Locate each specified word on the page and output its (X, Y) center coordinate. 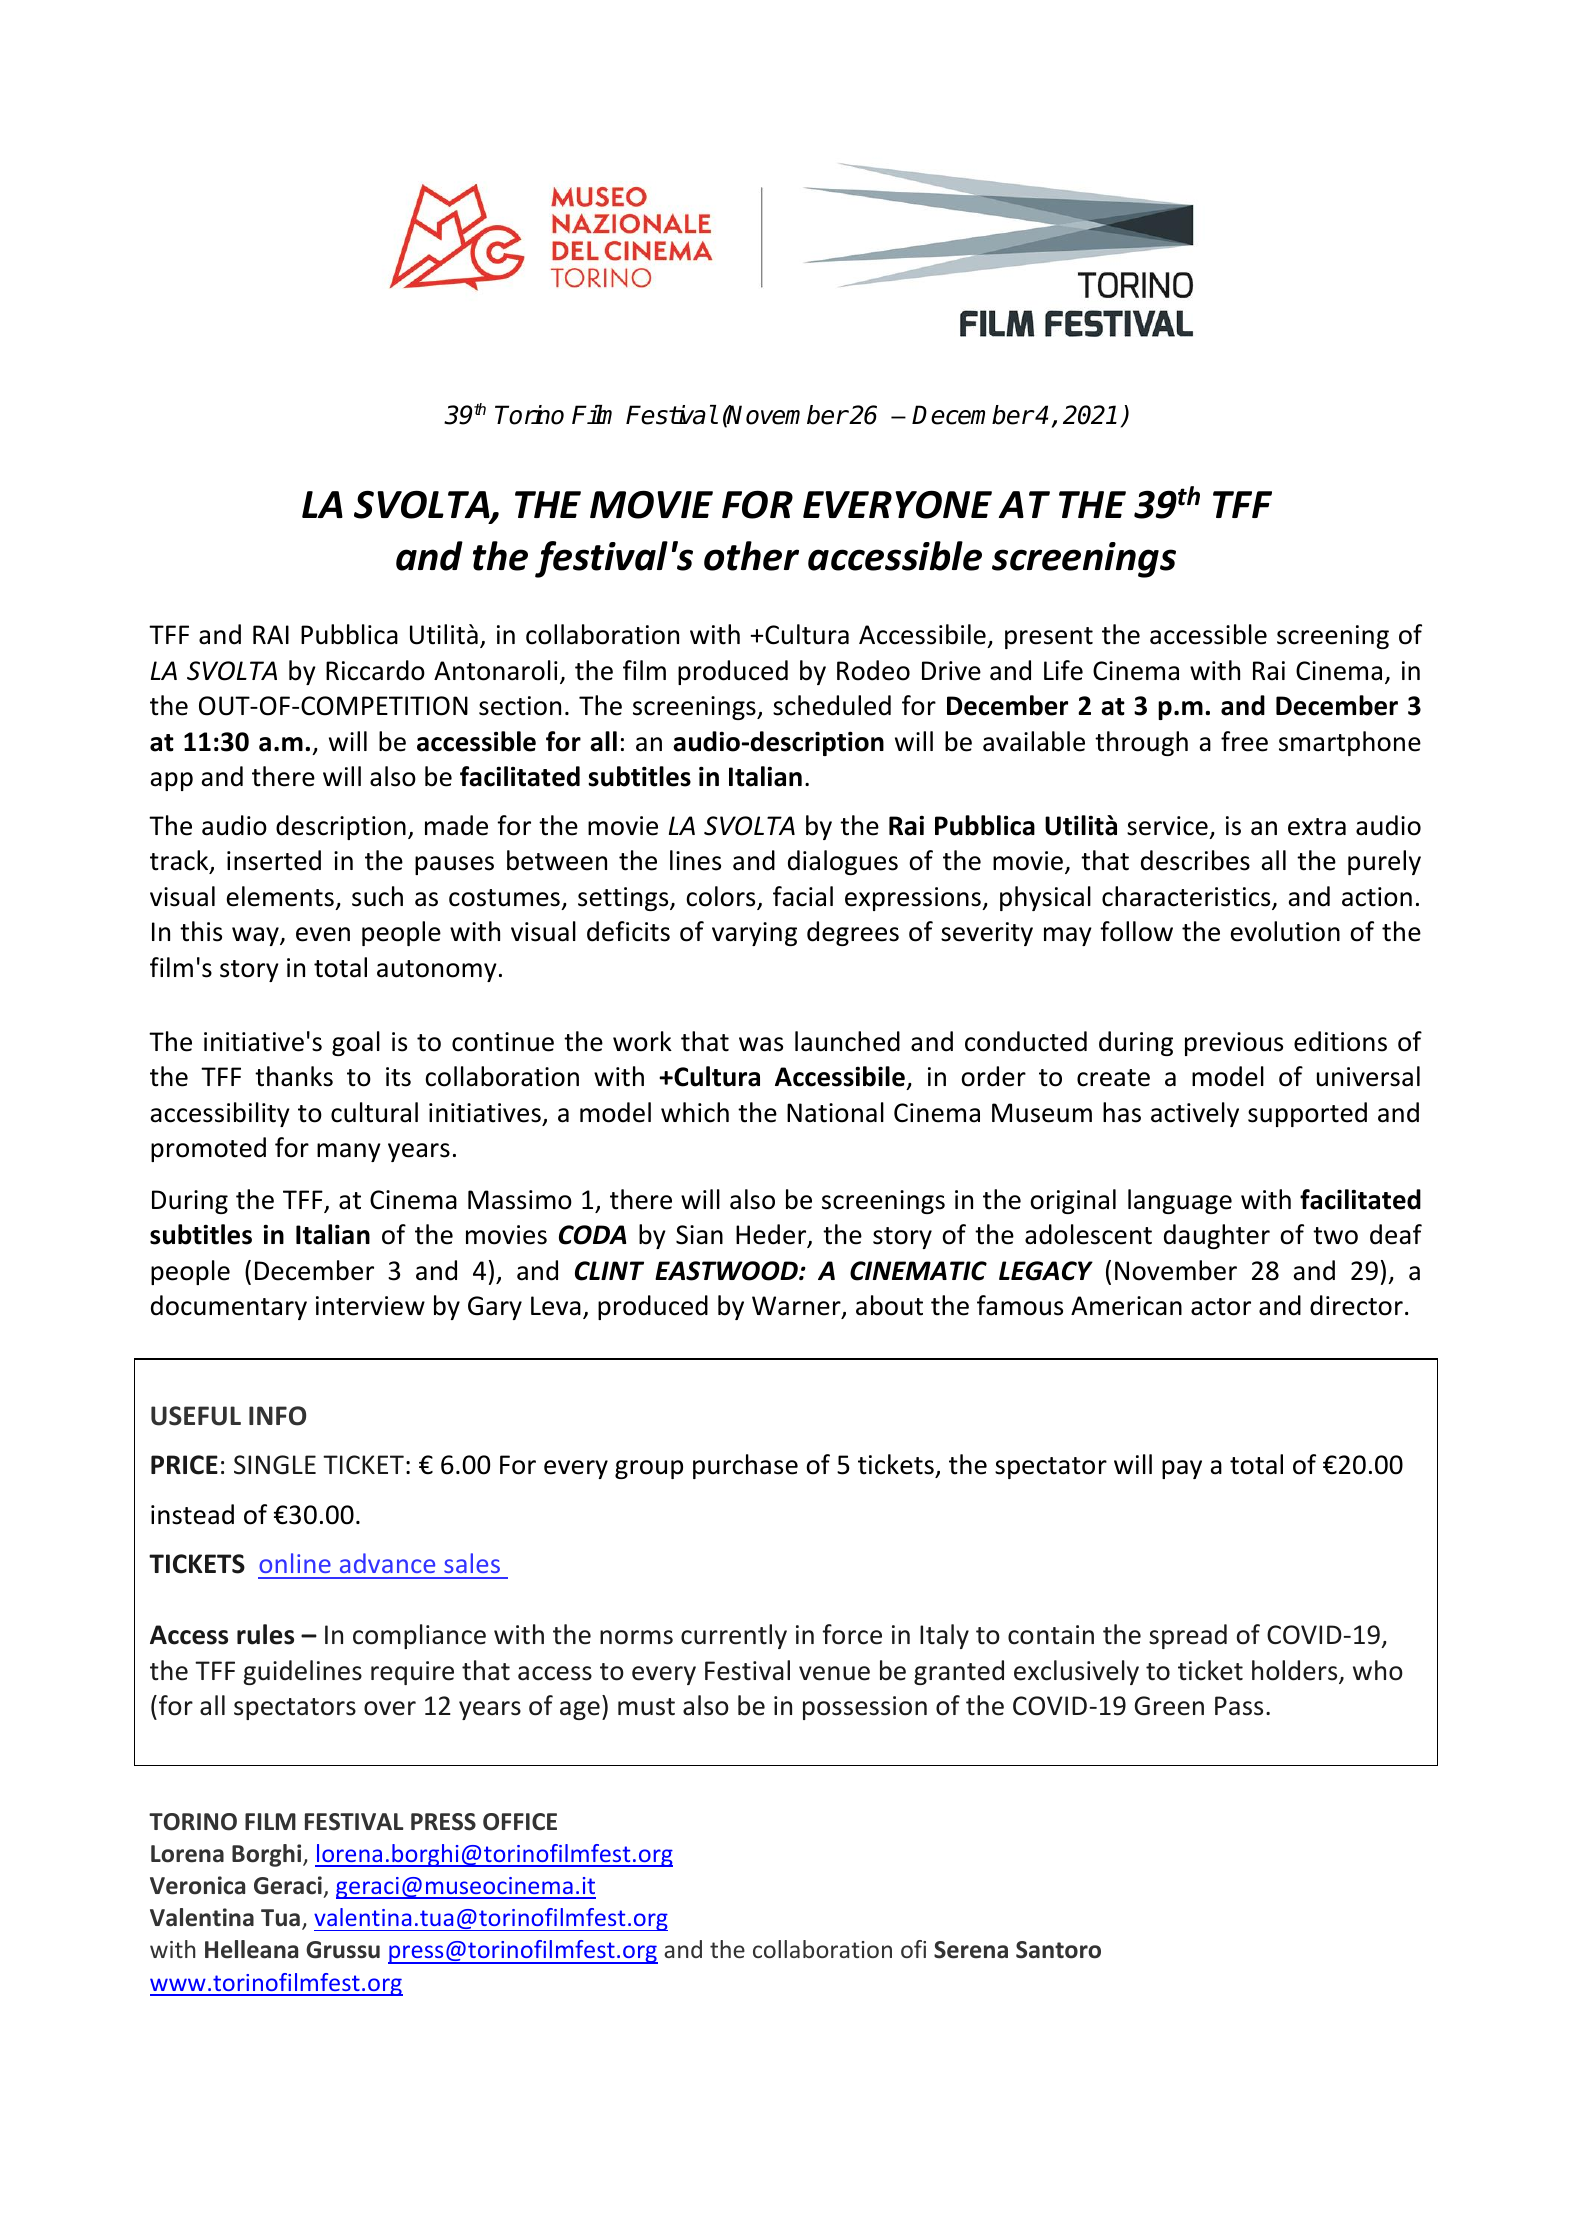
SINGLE (275, 1465)
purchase (745, 1466)
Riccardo (375, 670)
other (751, 556)
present (1049, 638)
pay (1182, 1469)
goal (356, 1043)
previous (1234, 1044)
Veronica (197, 1885)
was (761, 1044)
